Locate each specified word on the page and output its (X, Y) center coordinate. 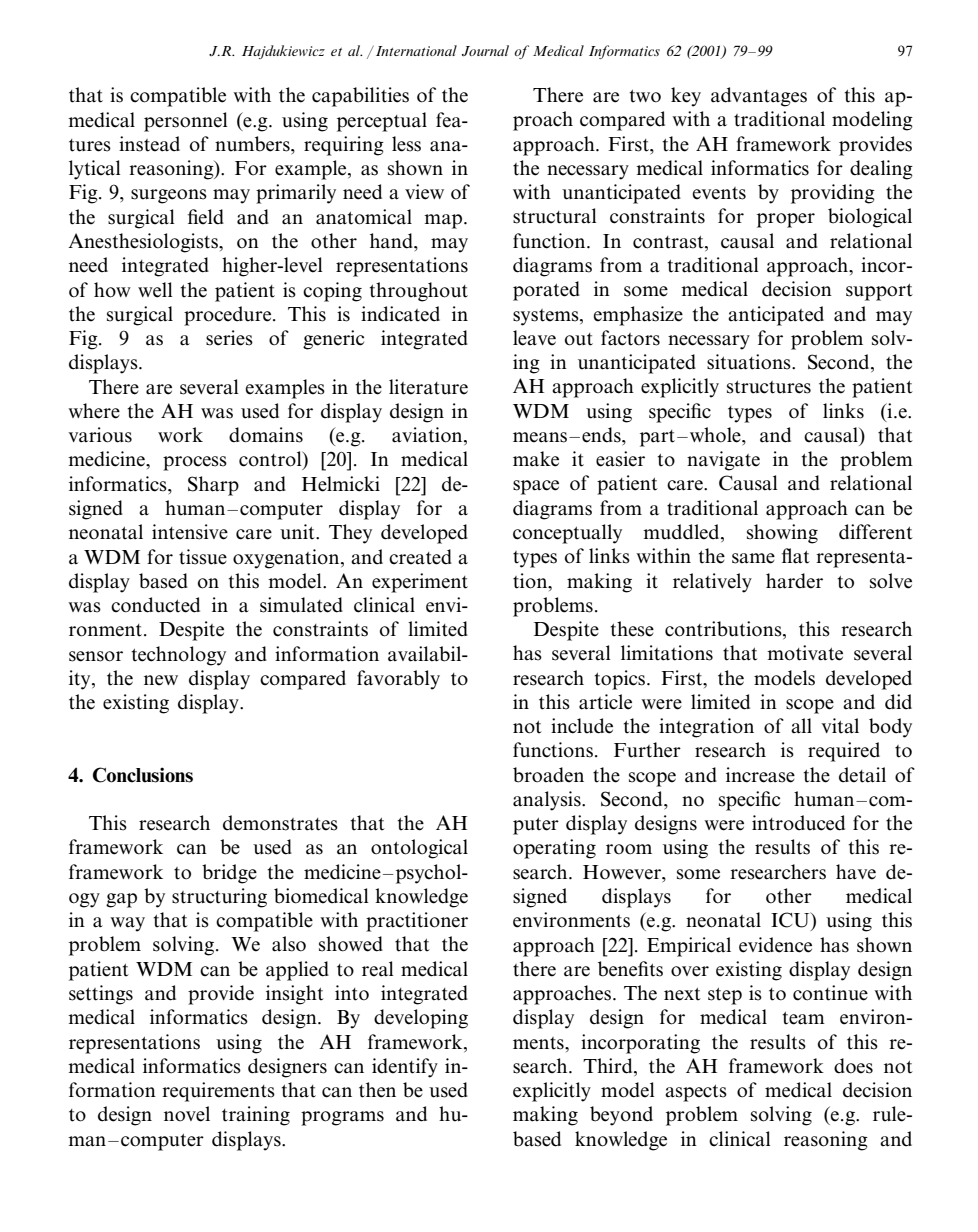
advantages (759, 97)
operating (554, 849)
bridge (229, 874)
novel (187, 1114)
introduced (798, 823)
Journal (485, 50)
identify (405, 1068)
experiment (420, 583)
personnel (185, 122)
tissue (203, 557)
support (879, 292)
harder (794, 581)
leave (534, 338)
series (229, 338)
